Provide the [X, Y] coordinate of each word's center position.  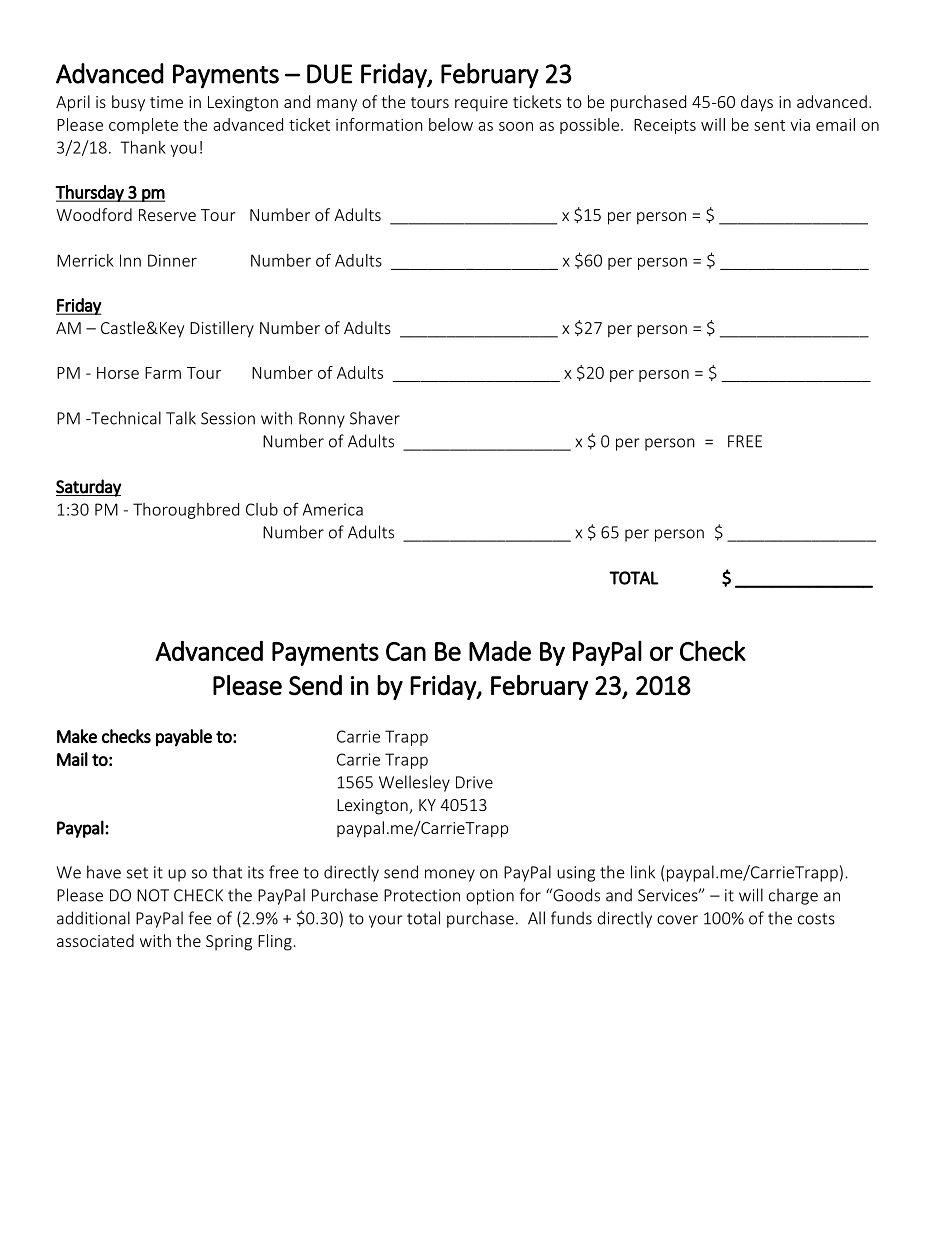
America [333, 509]
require [481, 104]
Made [500, 651]
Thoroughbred [186, 511]
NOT [153, 895]
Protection [422, 895]
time [166, 102]
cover [677, 920]
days [757, 103]
